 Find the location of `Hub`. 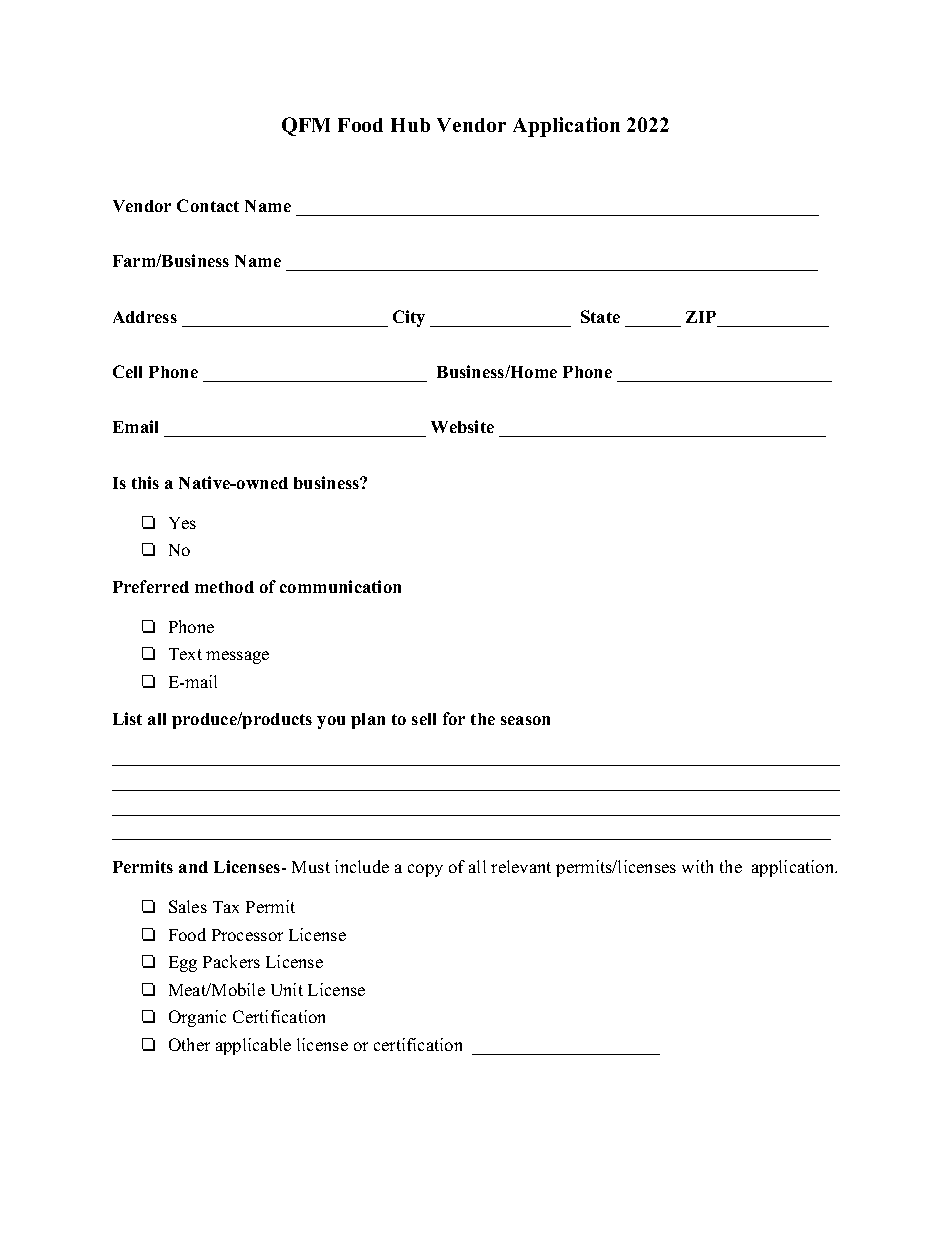

Hub is located at coordinates (410, 125).
